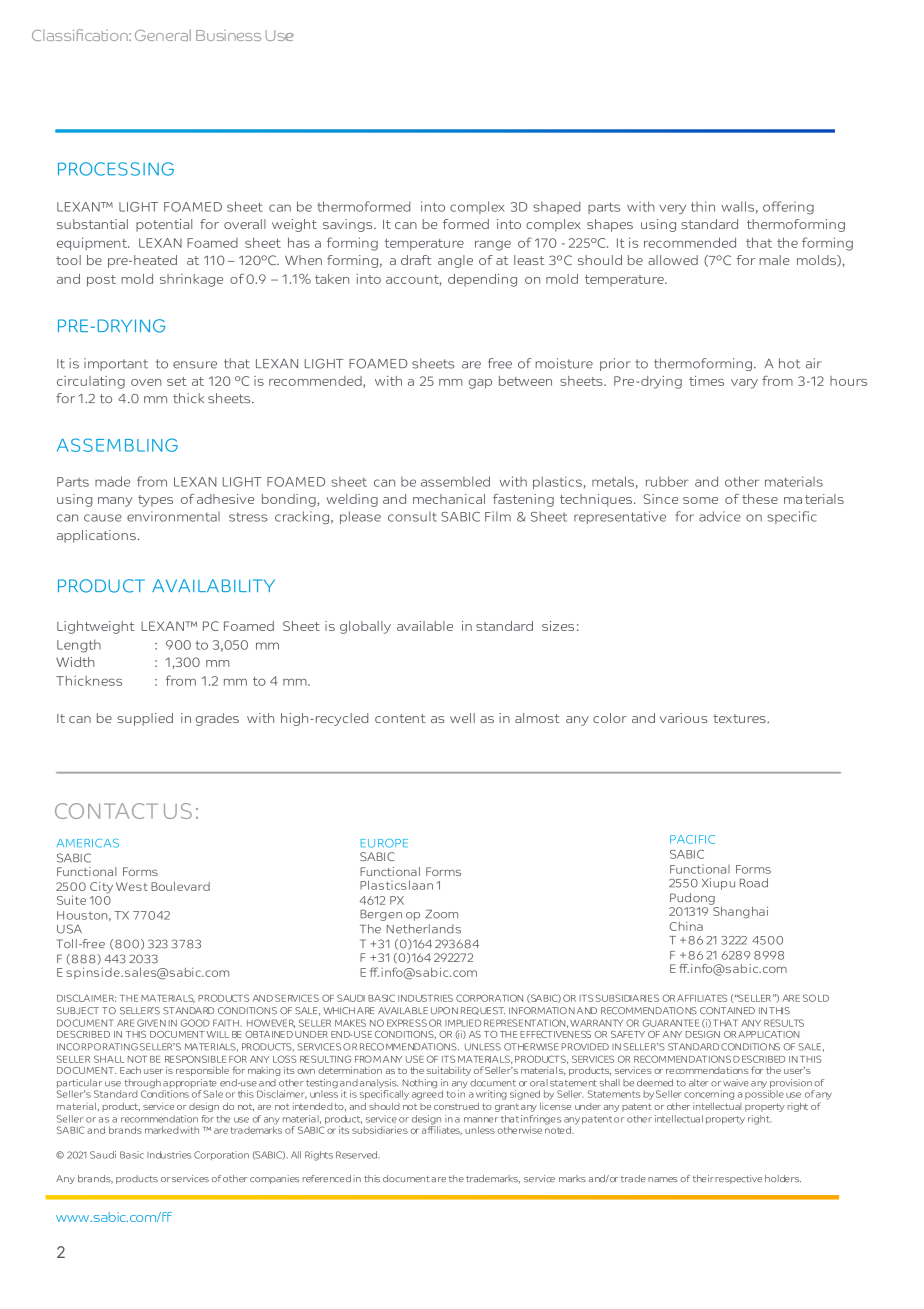 The width and height of the screenshot is (924, 1309). Describe the element at coordinates (173, 516) in the screenshot. I see `environmental` at that location.
